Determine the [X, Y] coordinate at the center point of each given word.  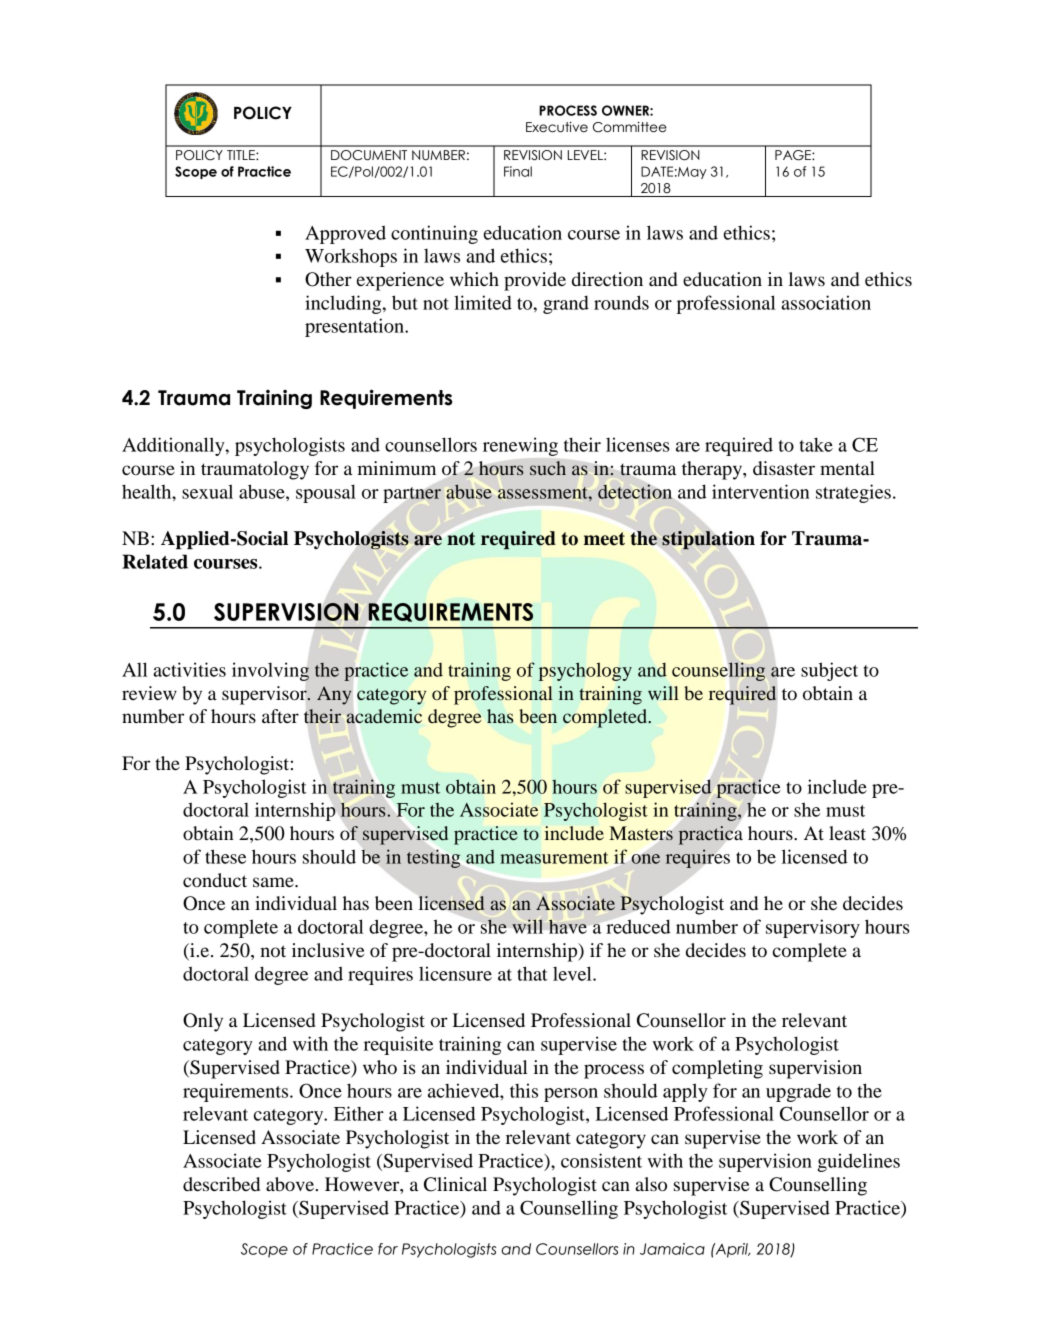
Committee [630, 127]
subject [829, 671]
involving [270, 671]
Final [518, 171]
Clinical [455, 1184]
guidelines [859, 1162]
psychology [585, 671]
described [221, 1184]
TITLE [242, 155]
